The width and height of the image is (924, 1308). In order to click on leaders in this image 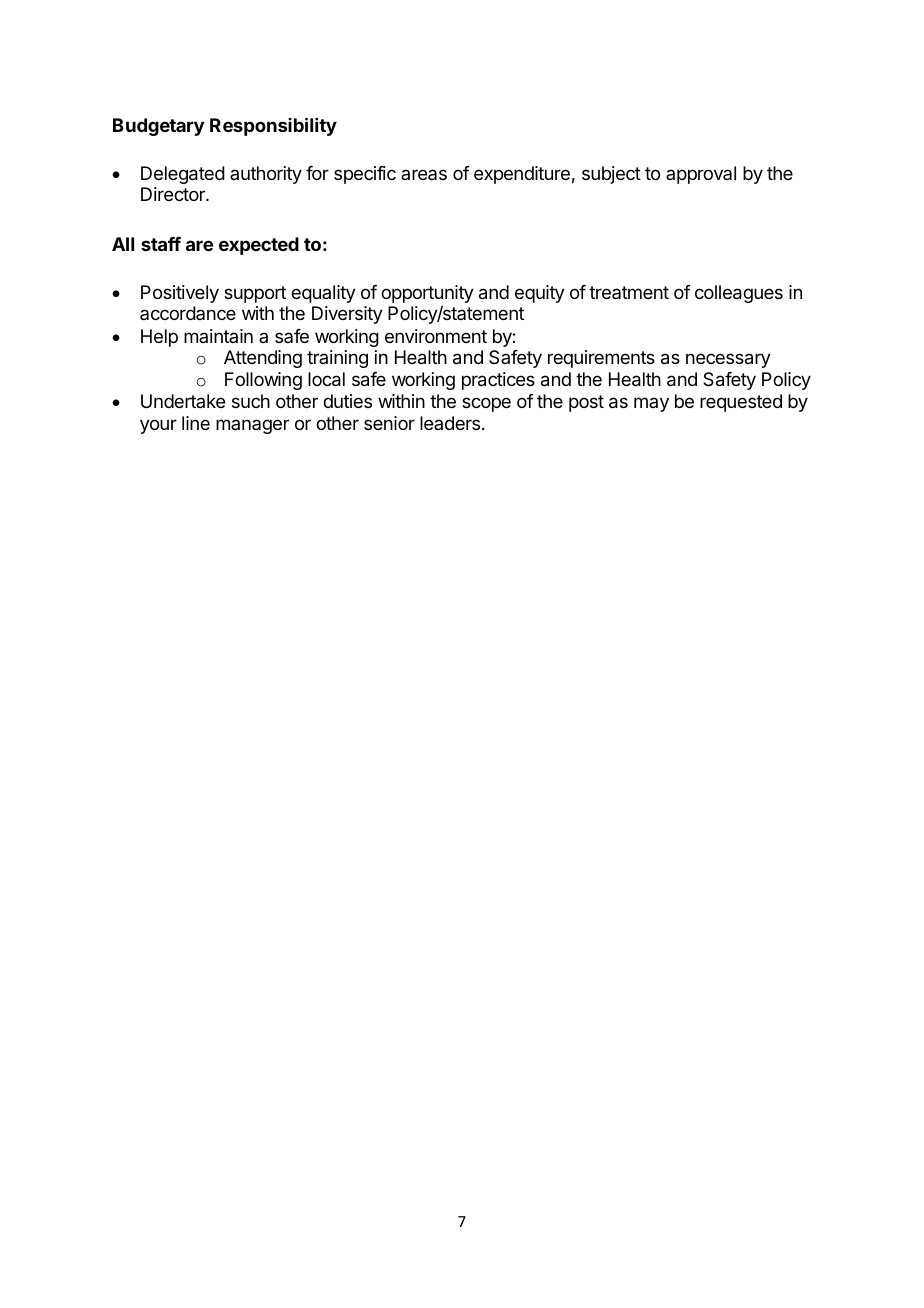, I will do `click(450, 423)`.
